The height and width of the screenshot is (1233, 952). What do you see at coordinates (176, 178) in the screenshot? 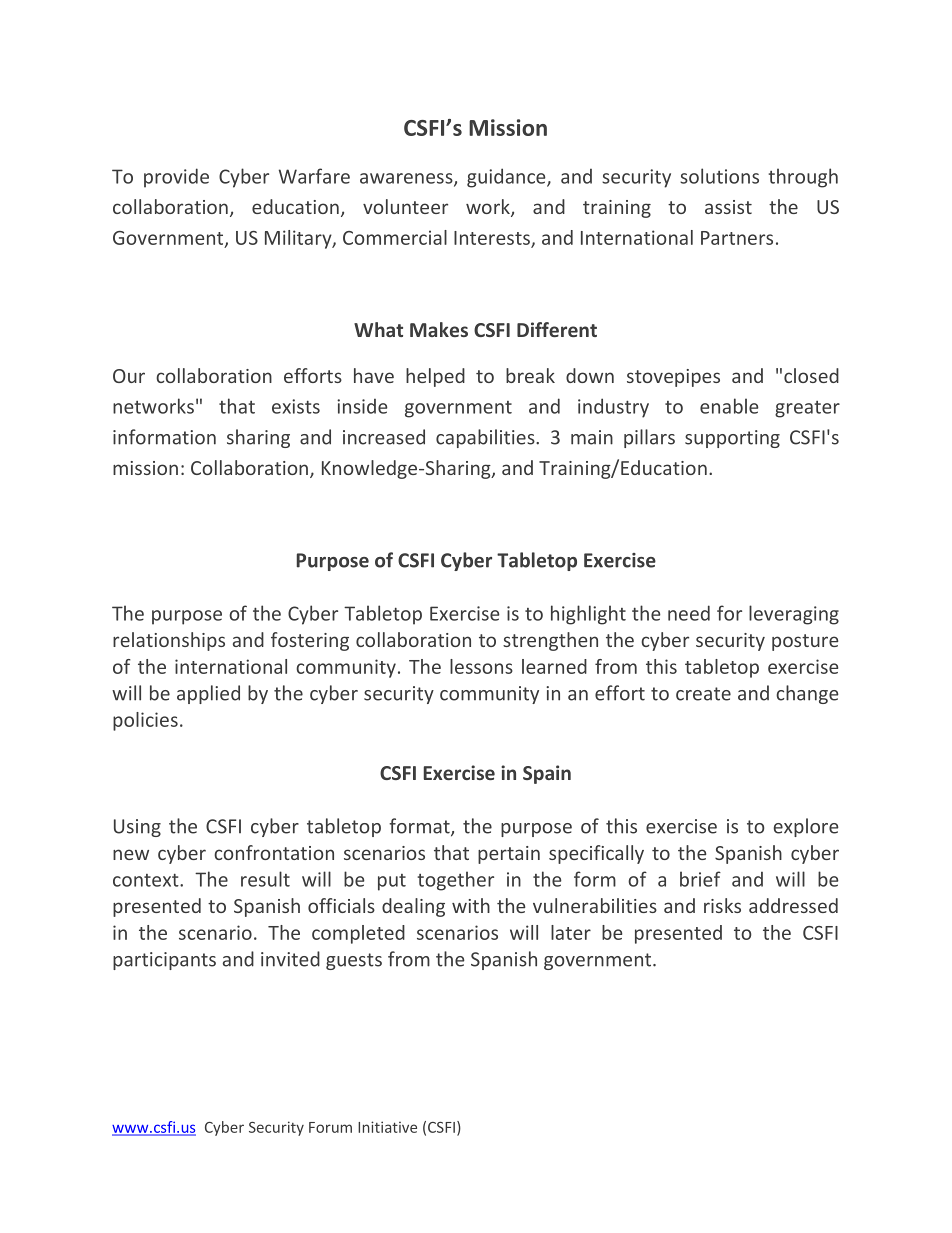
I see `provide` at bounding box center [176, 178].
